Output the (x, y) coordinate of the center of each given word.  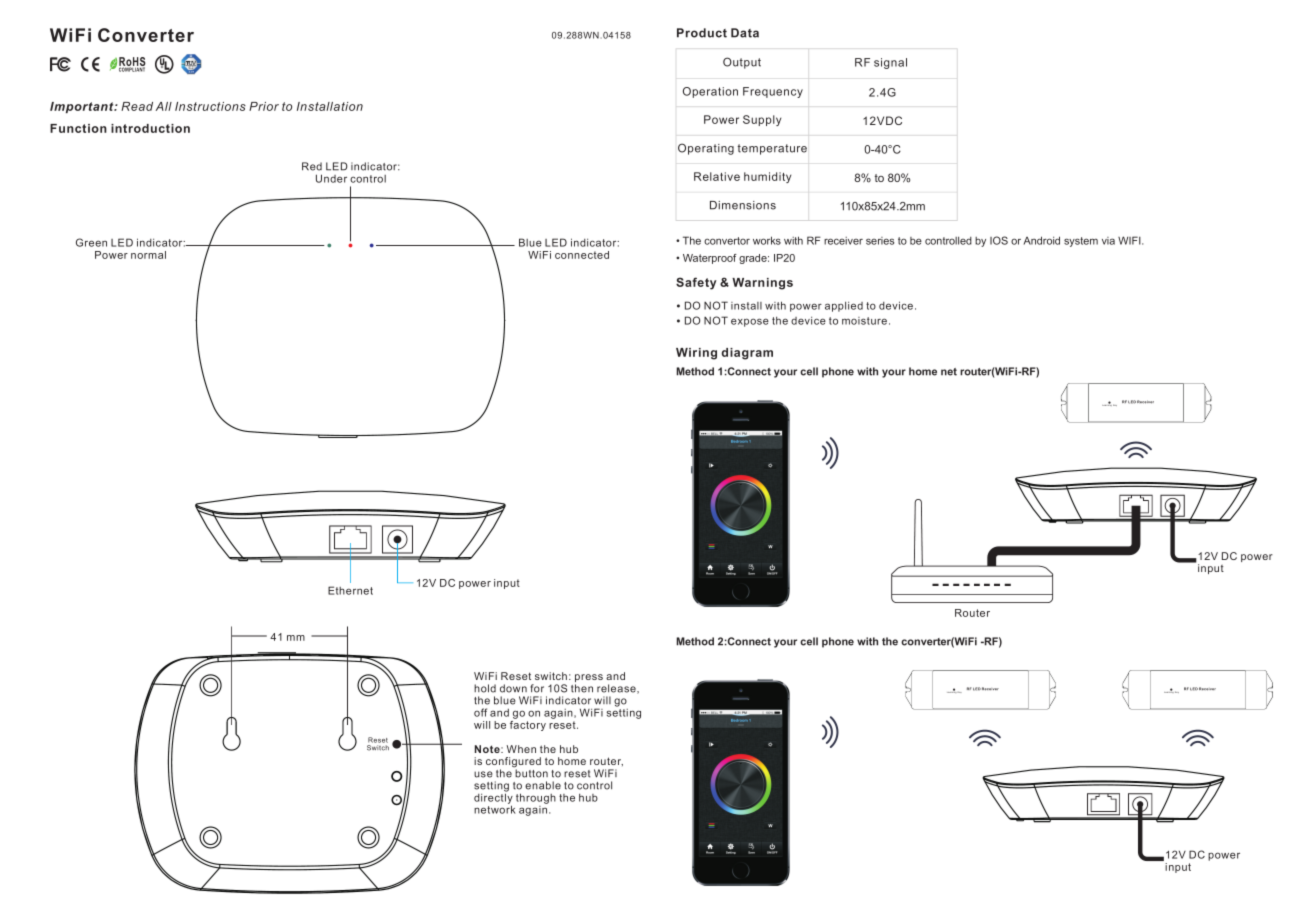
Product (702, 33)
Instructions (210, 106)
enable (543, 785)
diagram (747, 354)
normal (148, 255)
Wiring (696, 354)
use (483, 774)
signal (890, 63)
